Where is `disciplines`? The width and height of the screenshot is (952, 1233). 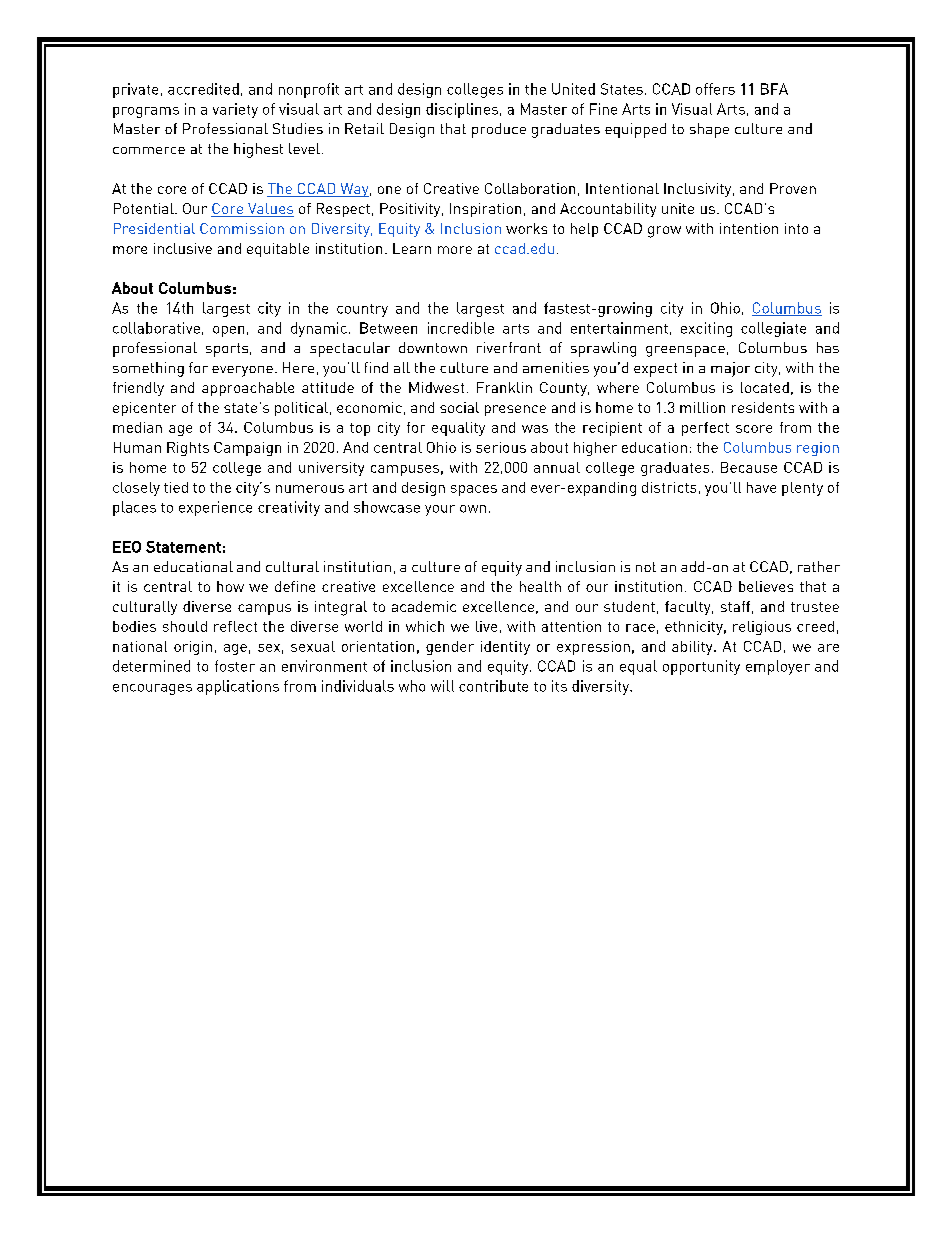
disciplines is located at coordinates (462, 110).
